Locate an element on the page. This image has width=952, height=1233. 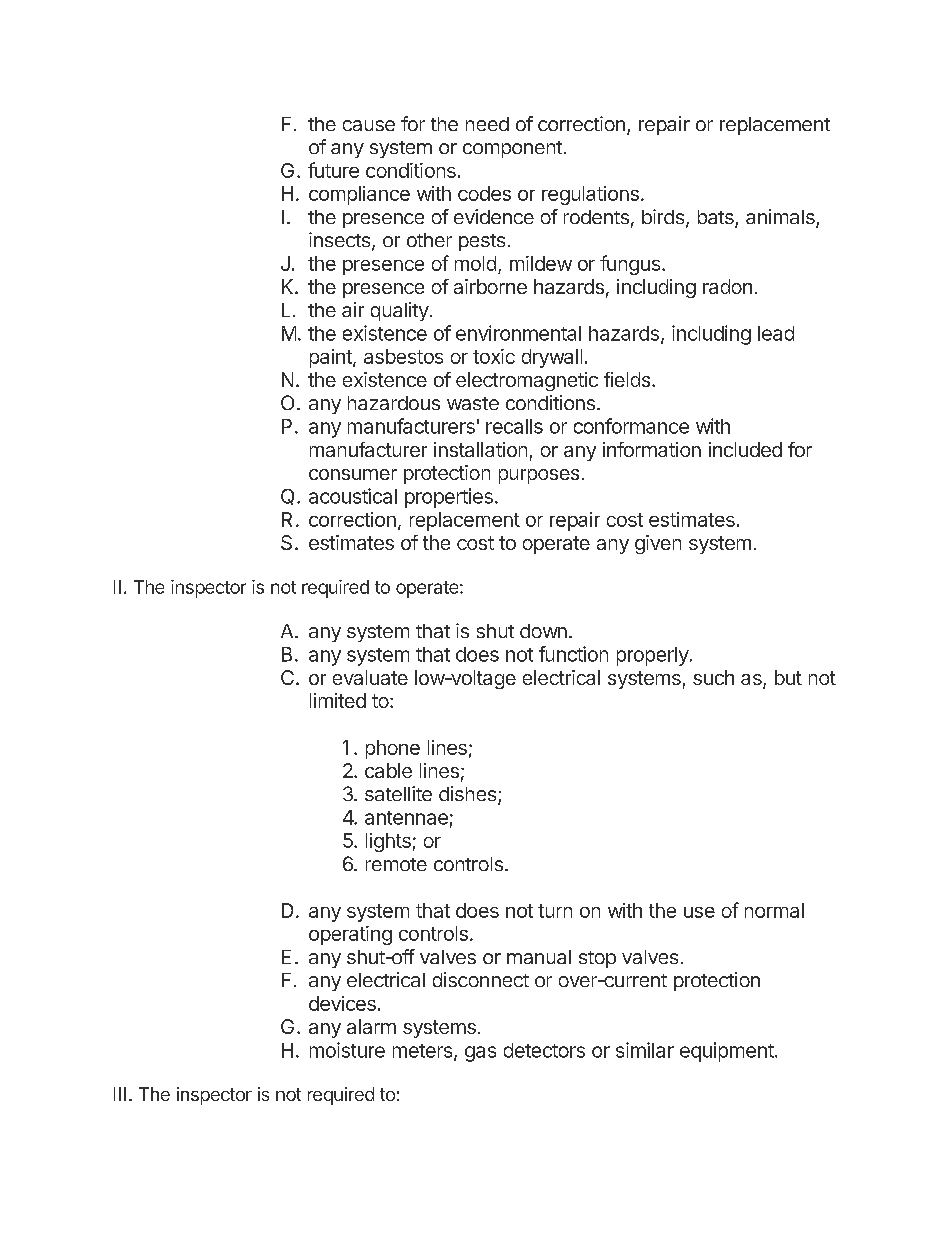
need is located at coordinates (487, 124).
